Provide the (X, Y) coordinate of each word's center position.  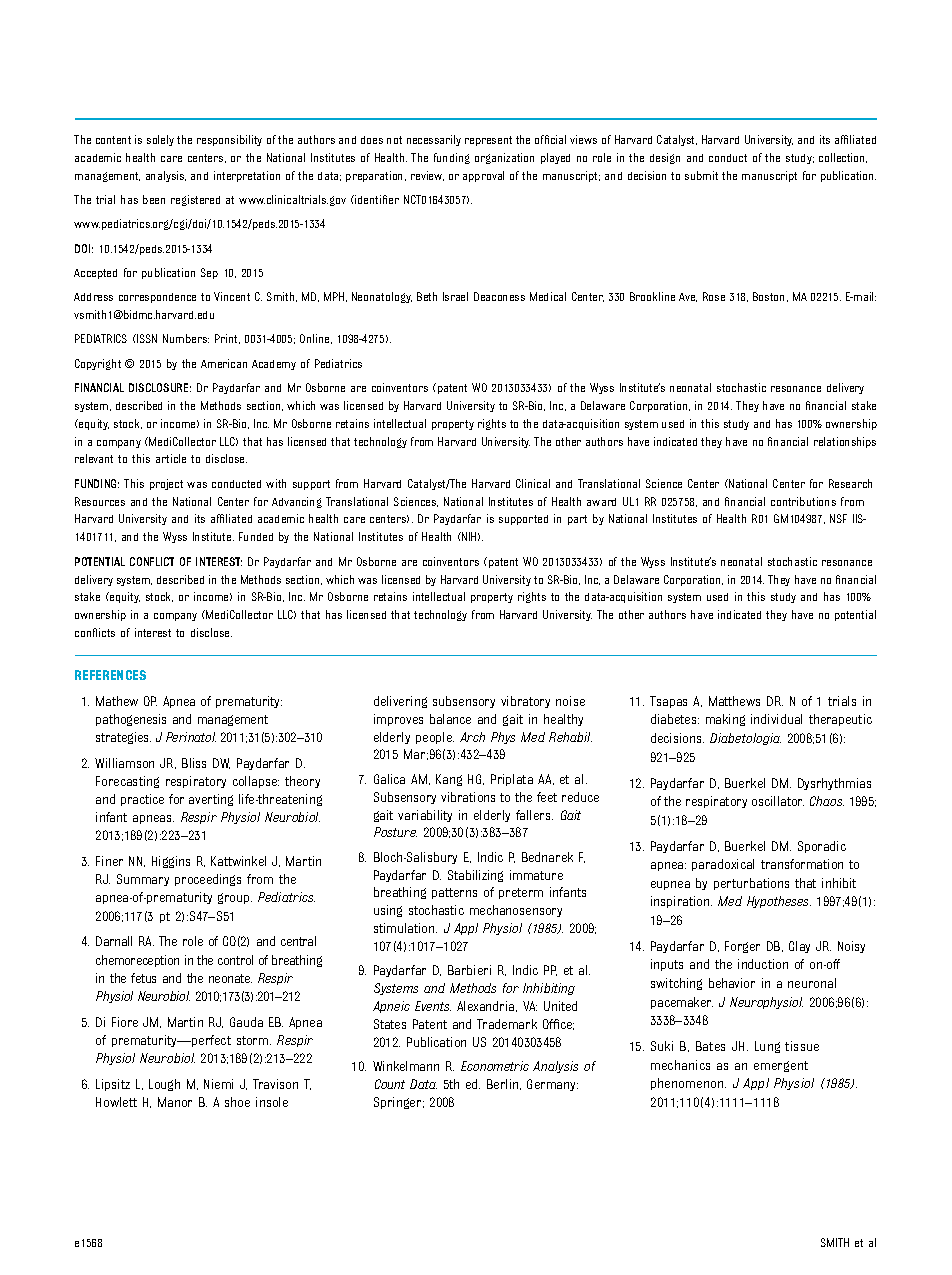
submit (701, 175)
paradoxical (723, 865)
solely (160, 140)
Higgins (171, 862)
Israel (455, 296)
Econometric (495, 1066)
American (224, 363)
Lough (164, 1085)
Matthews (734, 701)
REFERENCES (110, 675)
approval (483, 176)
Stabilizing (475, 876)
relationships (845, 442)
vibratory (525, 702)
